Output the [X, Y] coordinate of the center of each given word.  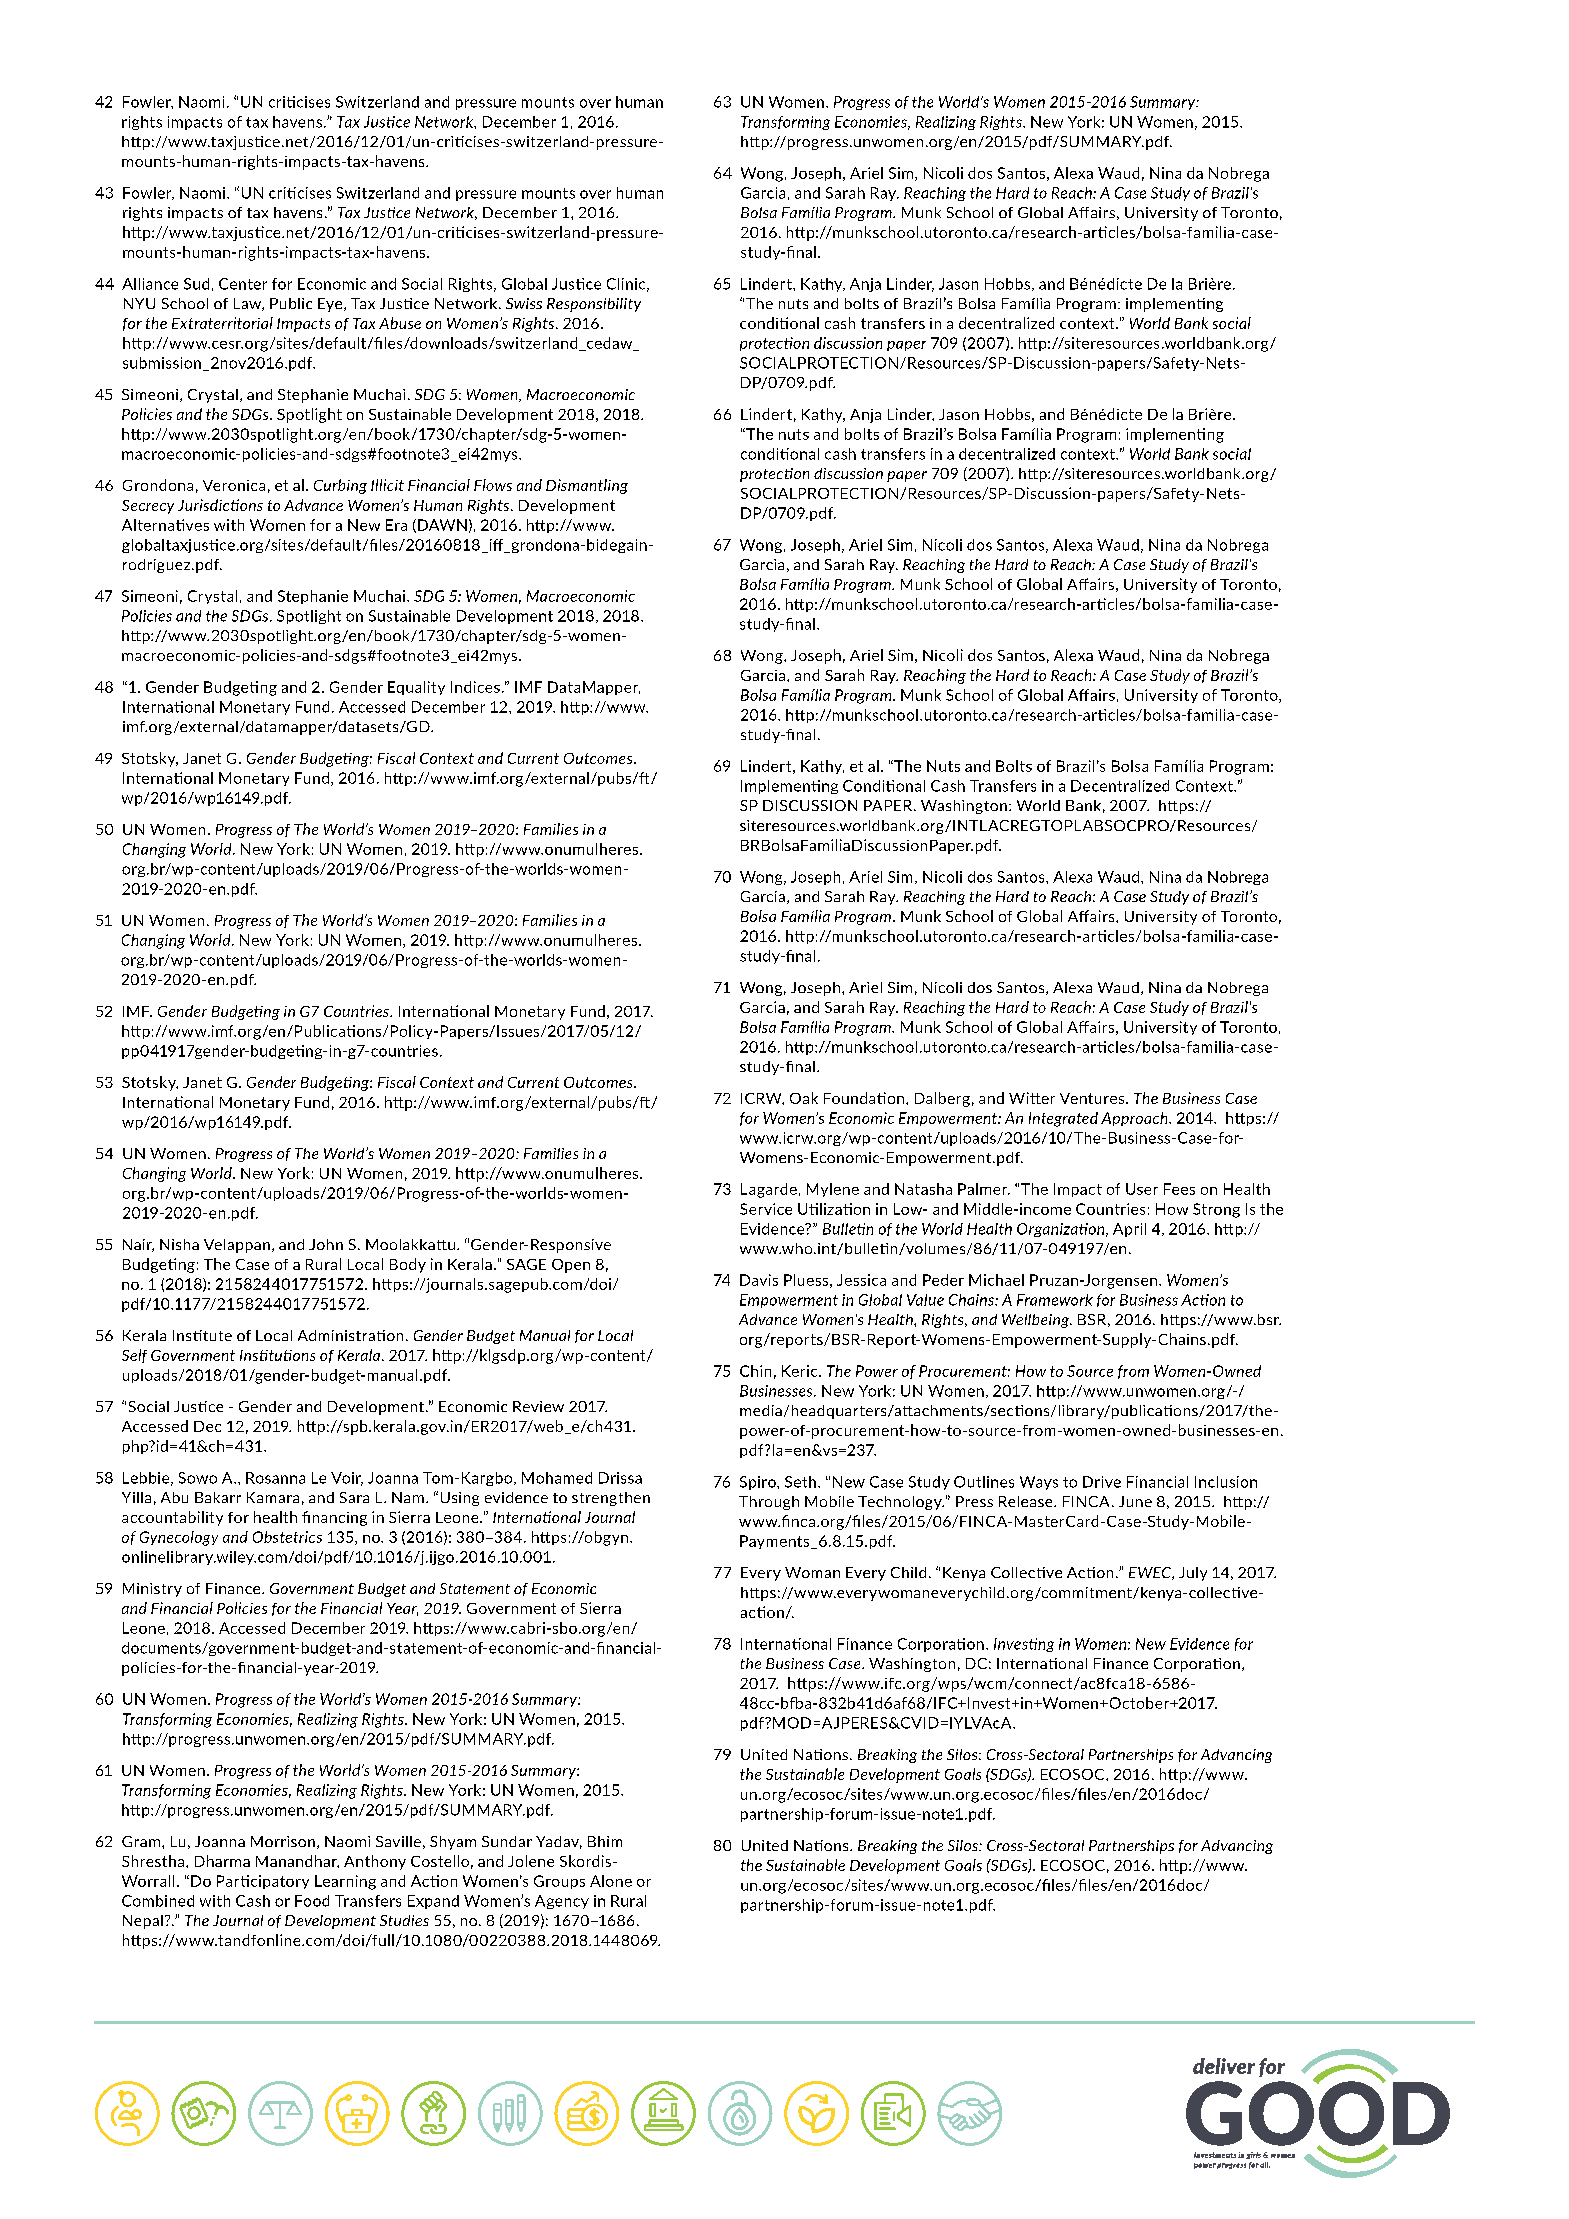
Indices [475, 687]
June [1135, 1501]
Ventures [1093, 1098]
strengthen [611, 1499]
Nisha [179, 1244]
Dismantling [587, 486]
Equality [416, 688]
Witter [1032, 1098]
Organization [1062, 1230]
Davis [759, 1280]
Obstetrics [287, 1537]
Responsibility [594, 305]
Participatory [263, 1882]
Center [243, 284]
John [326, 1244]
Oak [804, 1098]
